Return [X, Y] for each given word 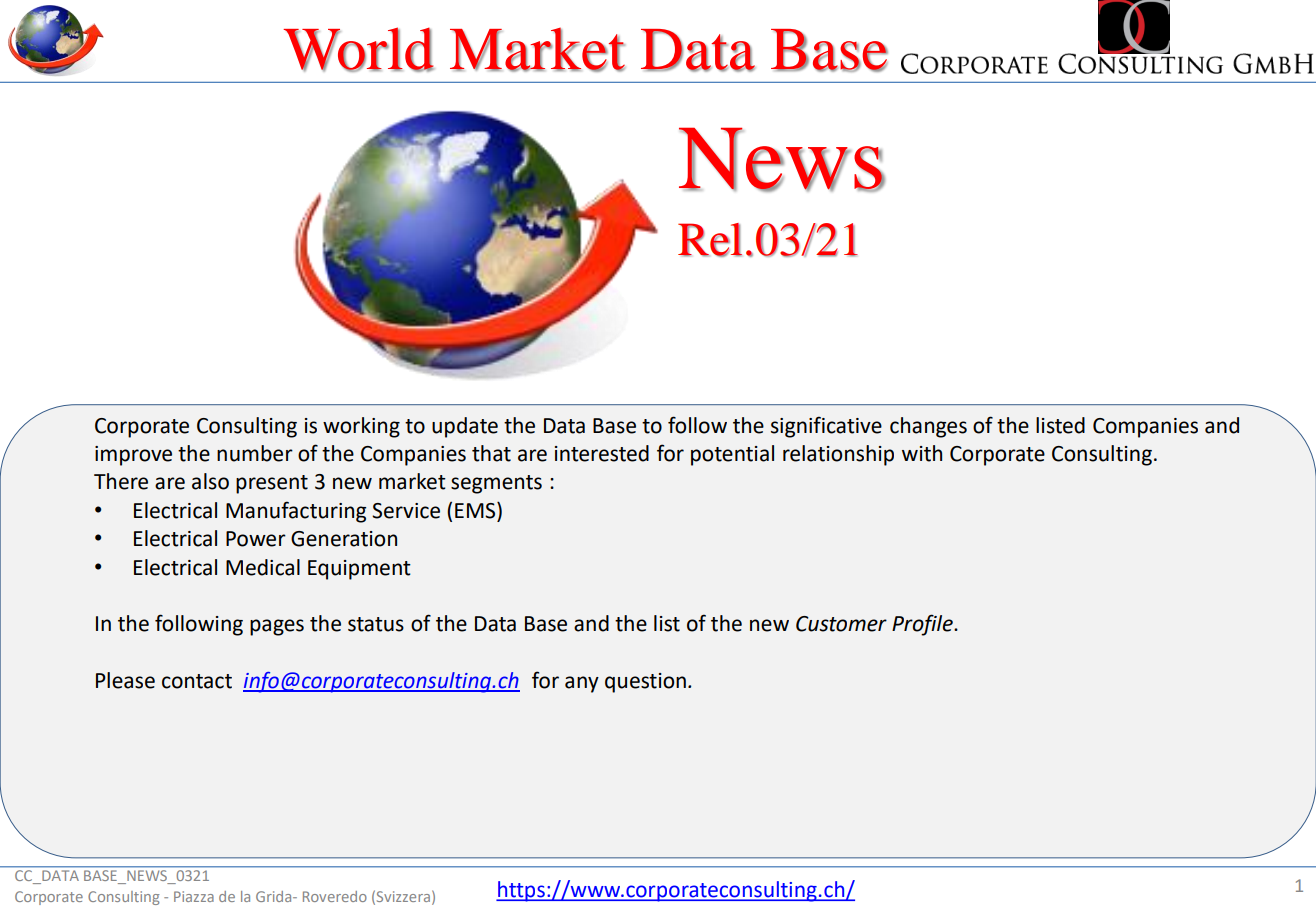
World [359, 49]
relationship [838, 455]
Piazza [194, 896]
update [465, 427]
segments [496, 484]
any [582, 684]
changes [928, 427]
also [210, 481]
